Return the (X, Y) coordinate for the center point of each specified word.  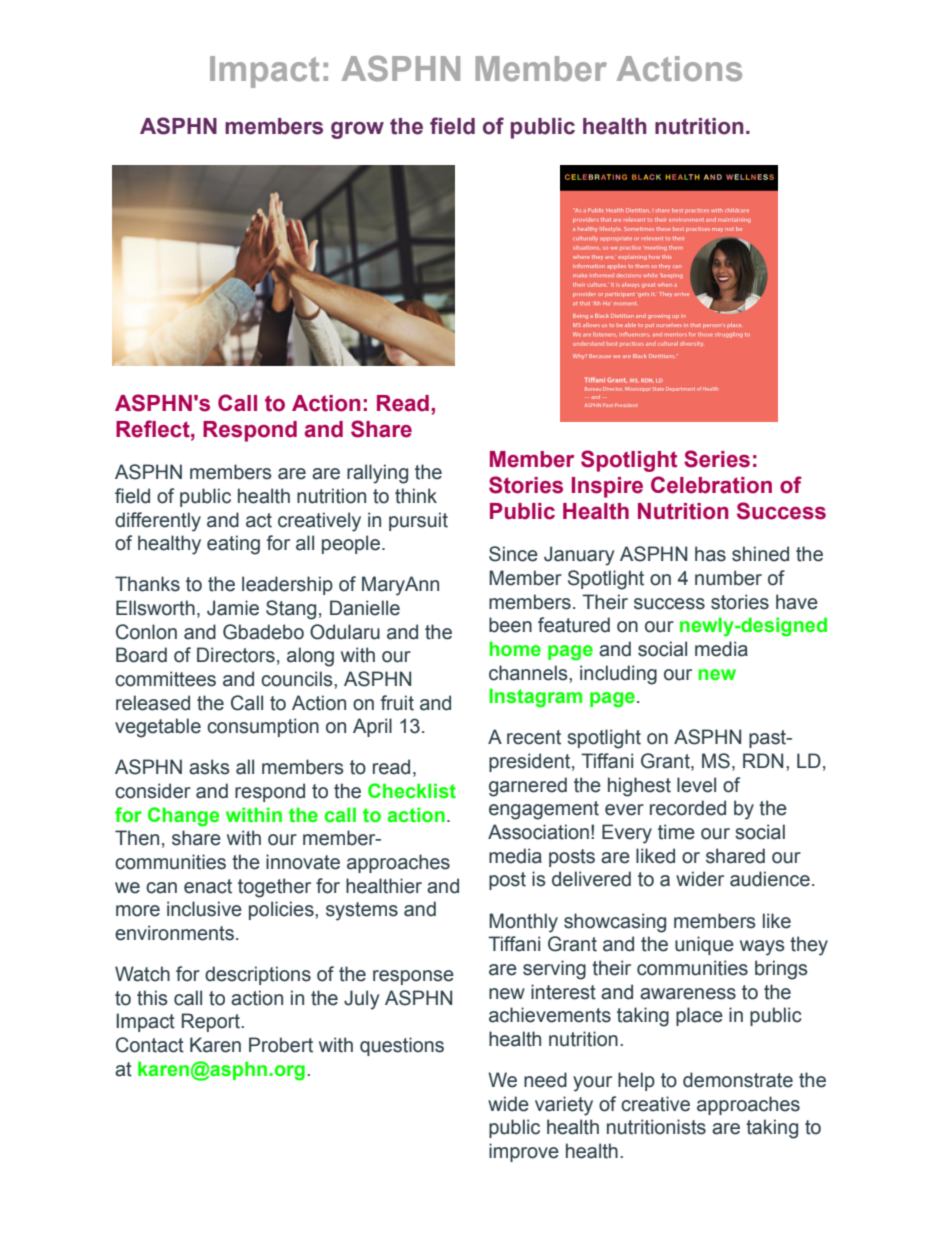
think (416, 496)
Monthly (523, 923)
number (728, 578)
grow (357, 130)
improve (524, 1152)
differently (158, 522)
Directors (236, 655)
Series (717, 459)
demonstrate (738, 1080)
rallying (377, 474)
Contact (150, 1045)
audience (770, 879)
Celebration (711, 485)
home (515, 649)
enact (208, 886)
